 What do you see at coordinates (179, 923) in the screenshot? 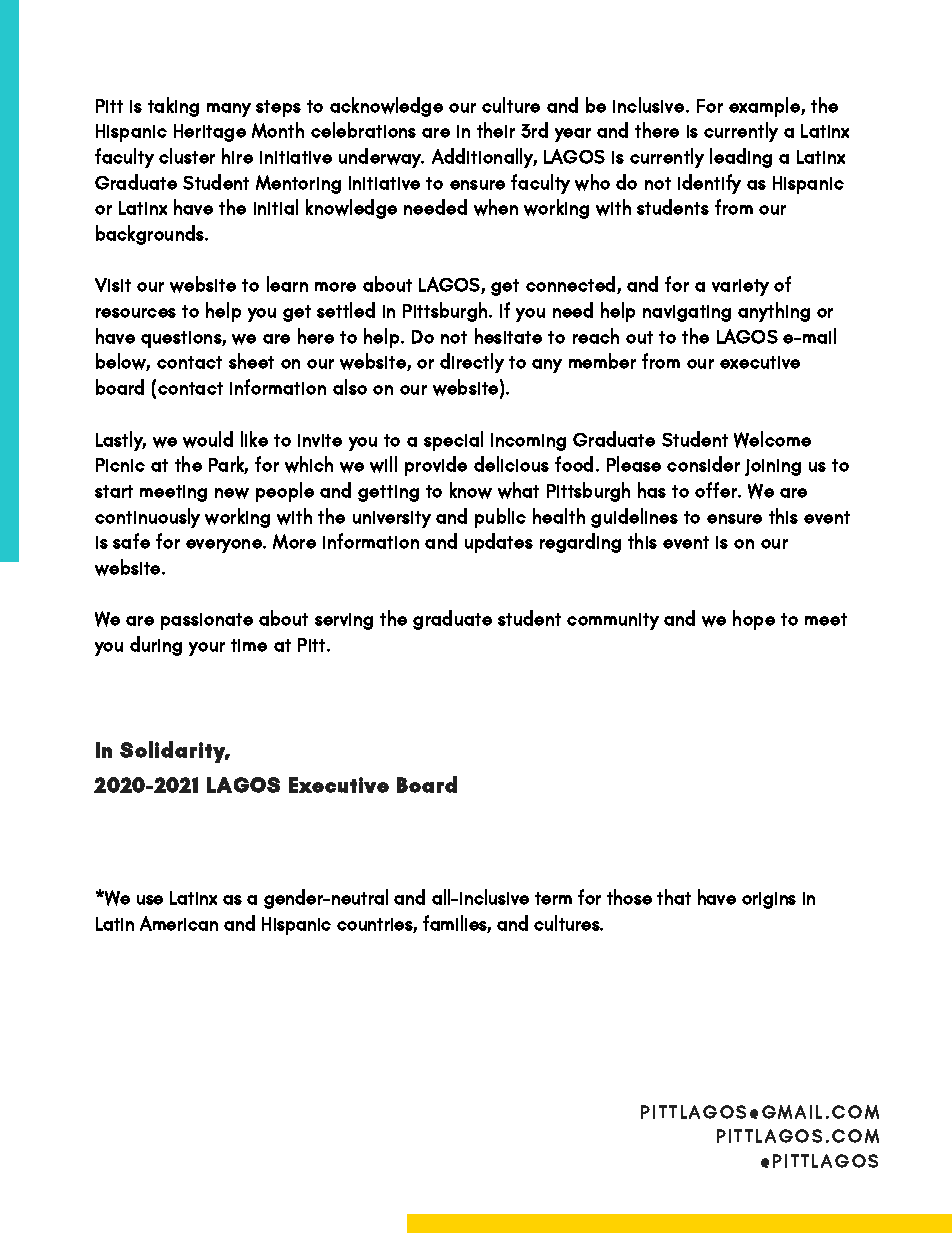
I see `American` at bounding box center [179, 923].
